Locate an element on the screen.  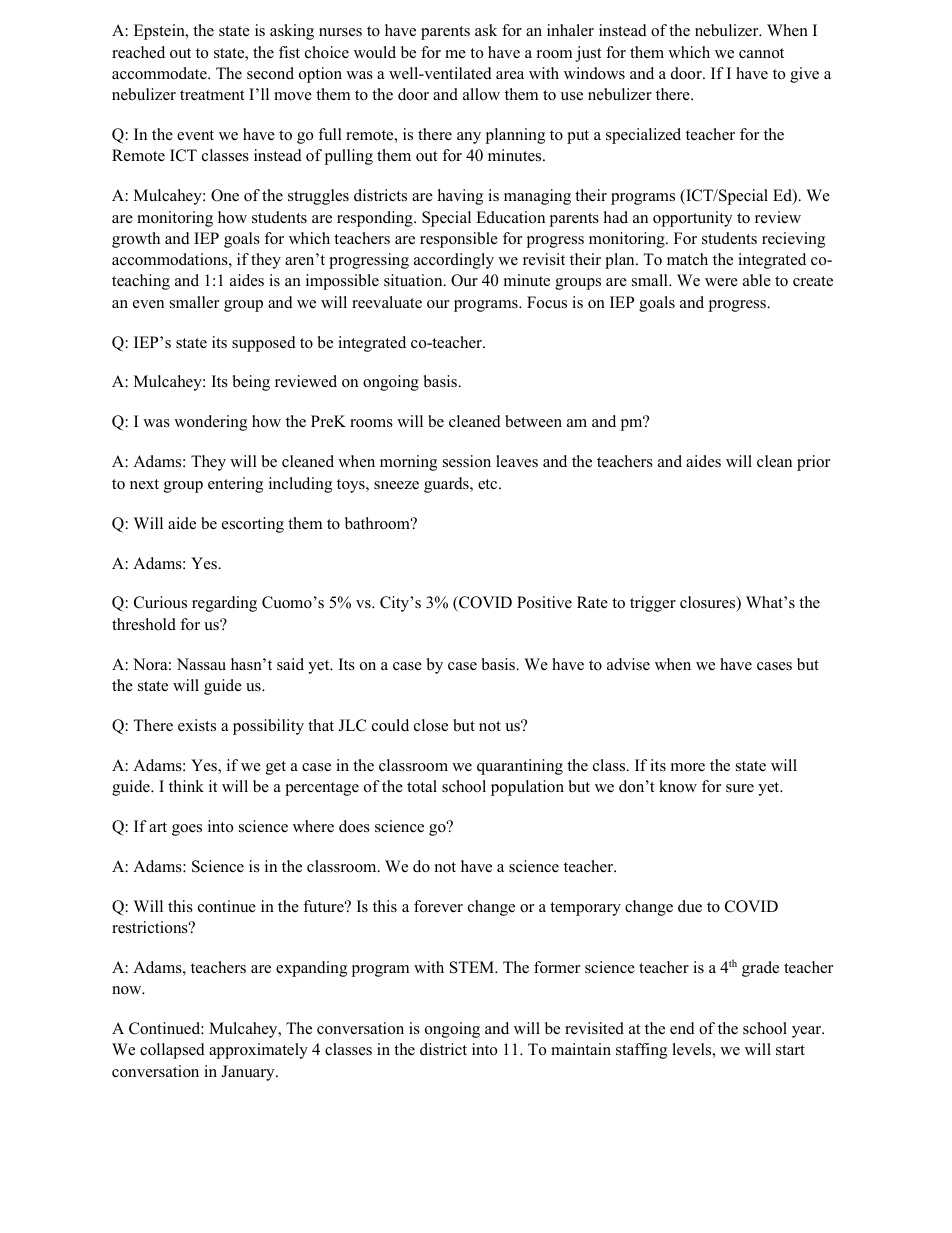
approximately is located at coordinates (258, 1051).
